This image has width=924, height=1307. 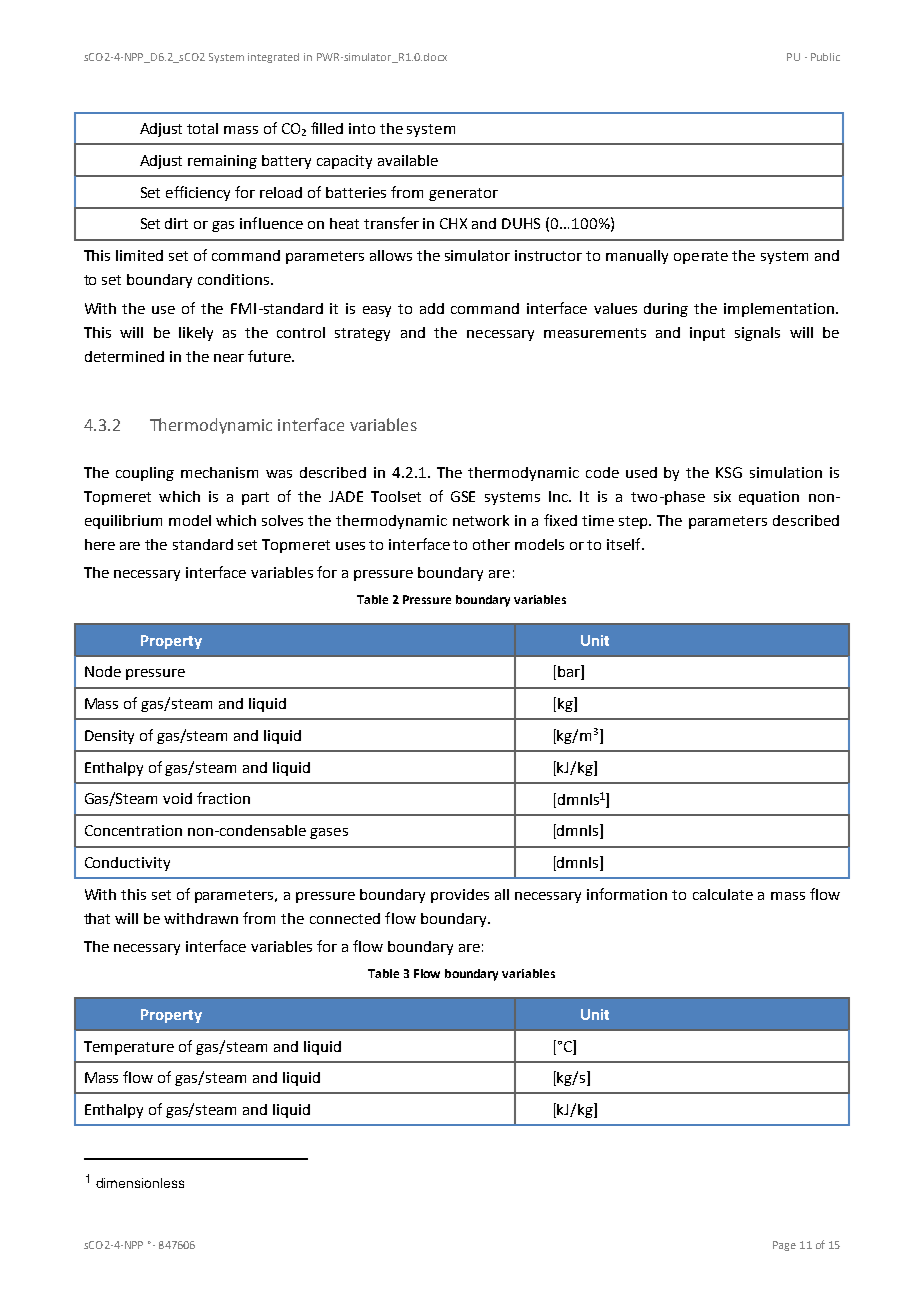 What do you see at coordinates (460, 896) in the image?
I see `provides` at bounding box center [460, 896].
